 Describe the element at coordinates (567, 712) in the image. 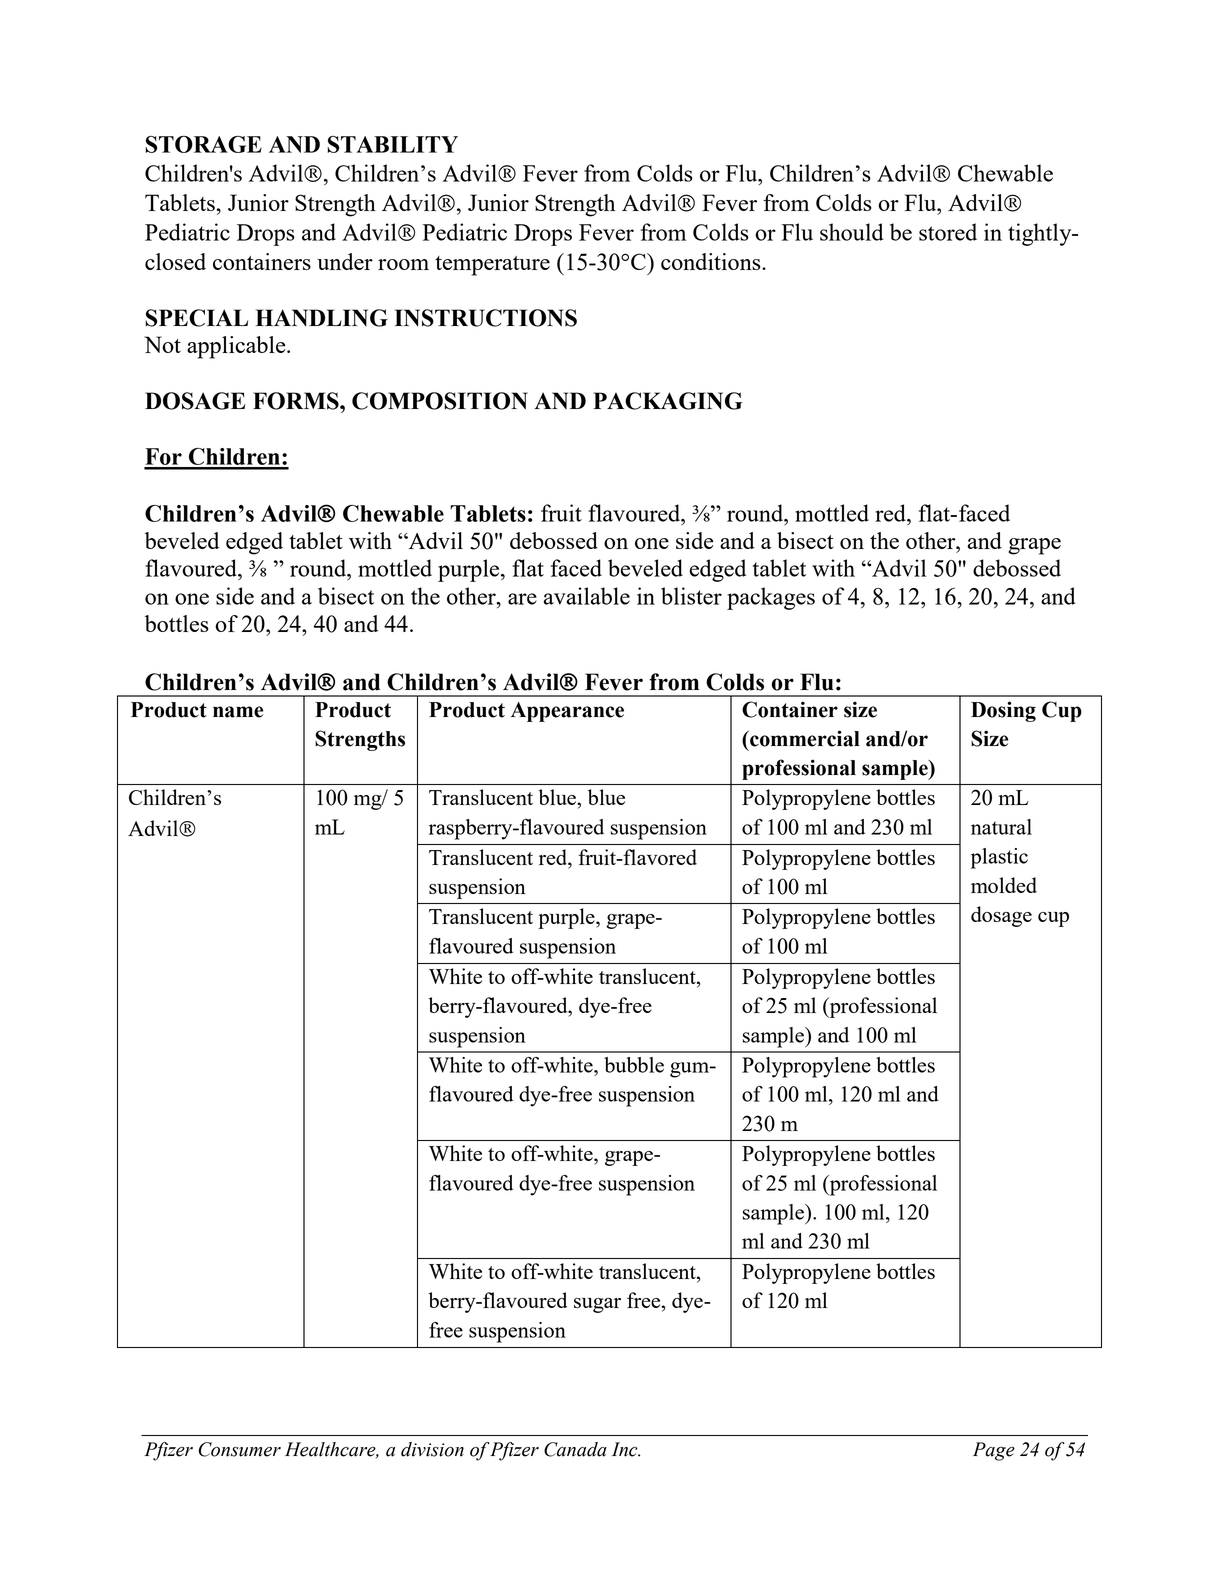

I see `Appearance` at that location.
